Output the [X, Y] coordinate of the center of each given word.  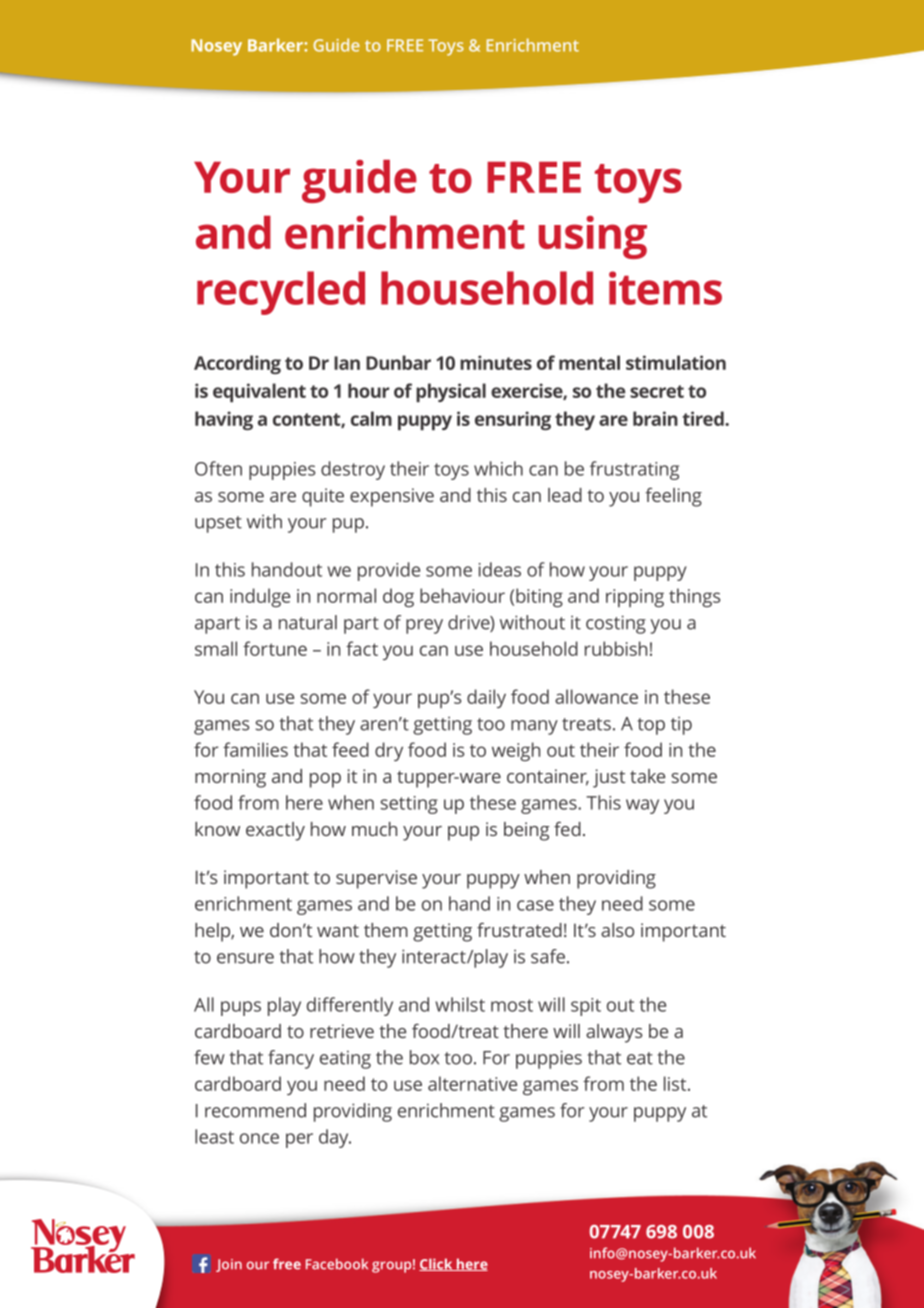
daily [486, 698]
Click [437, 1264]
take [647, 776]
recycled [281, 293]
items [665, 288]
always [614, 1033]
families [255, 749]
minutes [496, 362]
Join [229, 1265]
